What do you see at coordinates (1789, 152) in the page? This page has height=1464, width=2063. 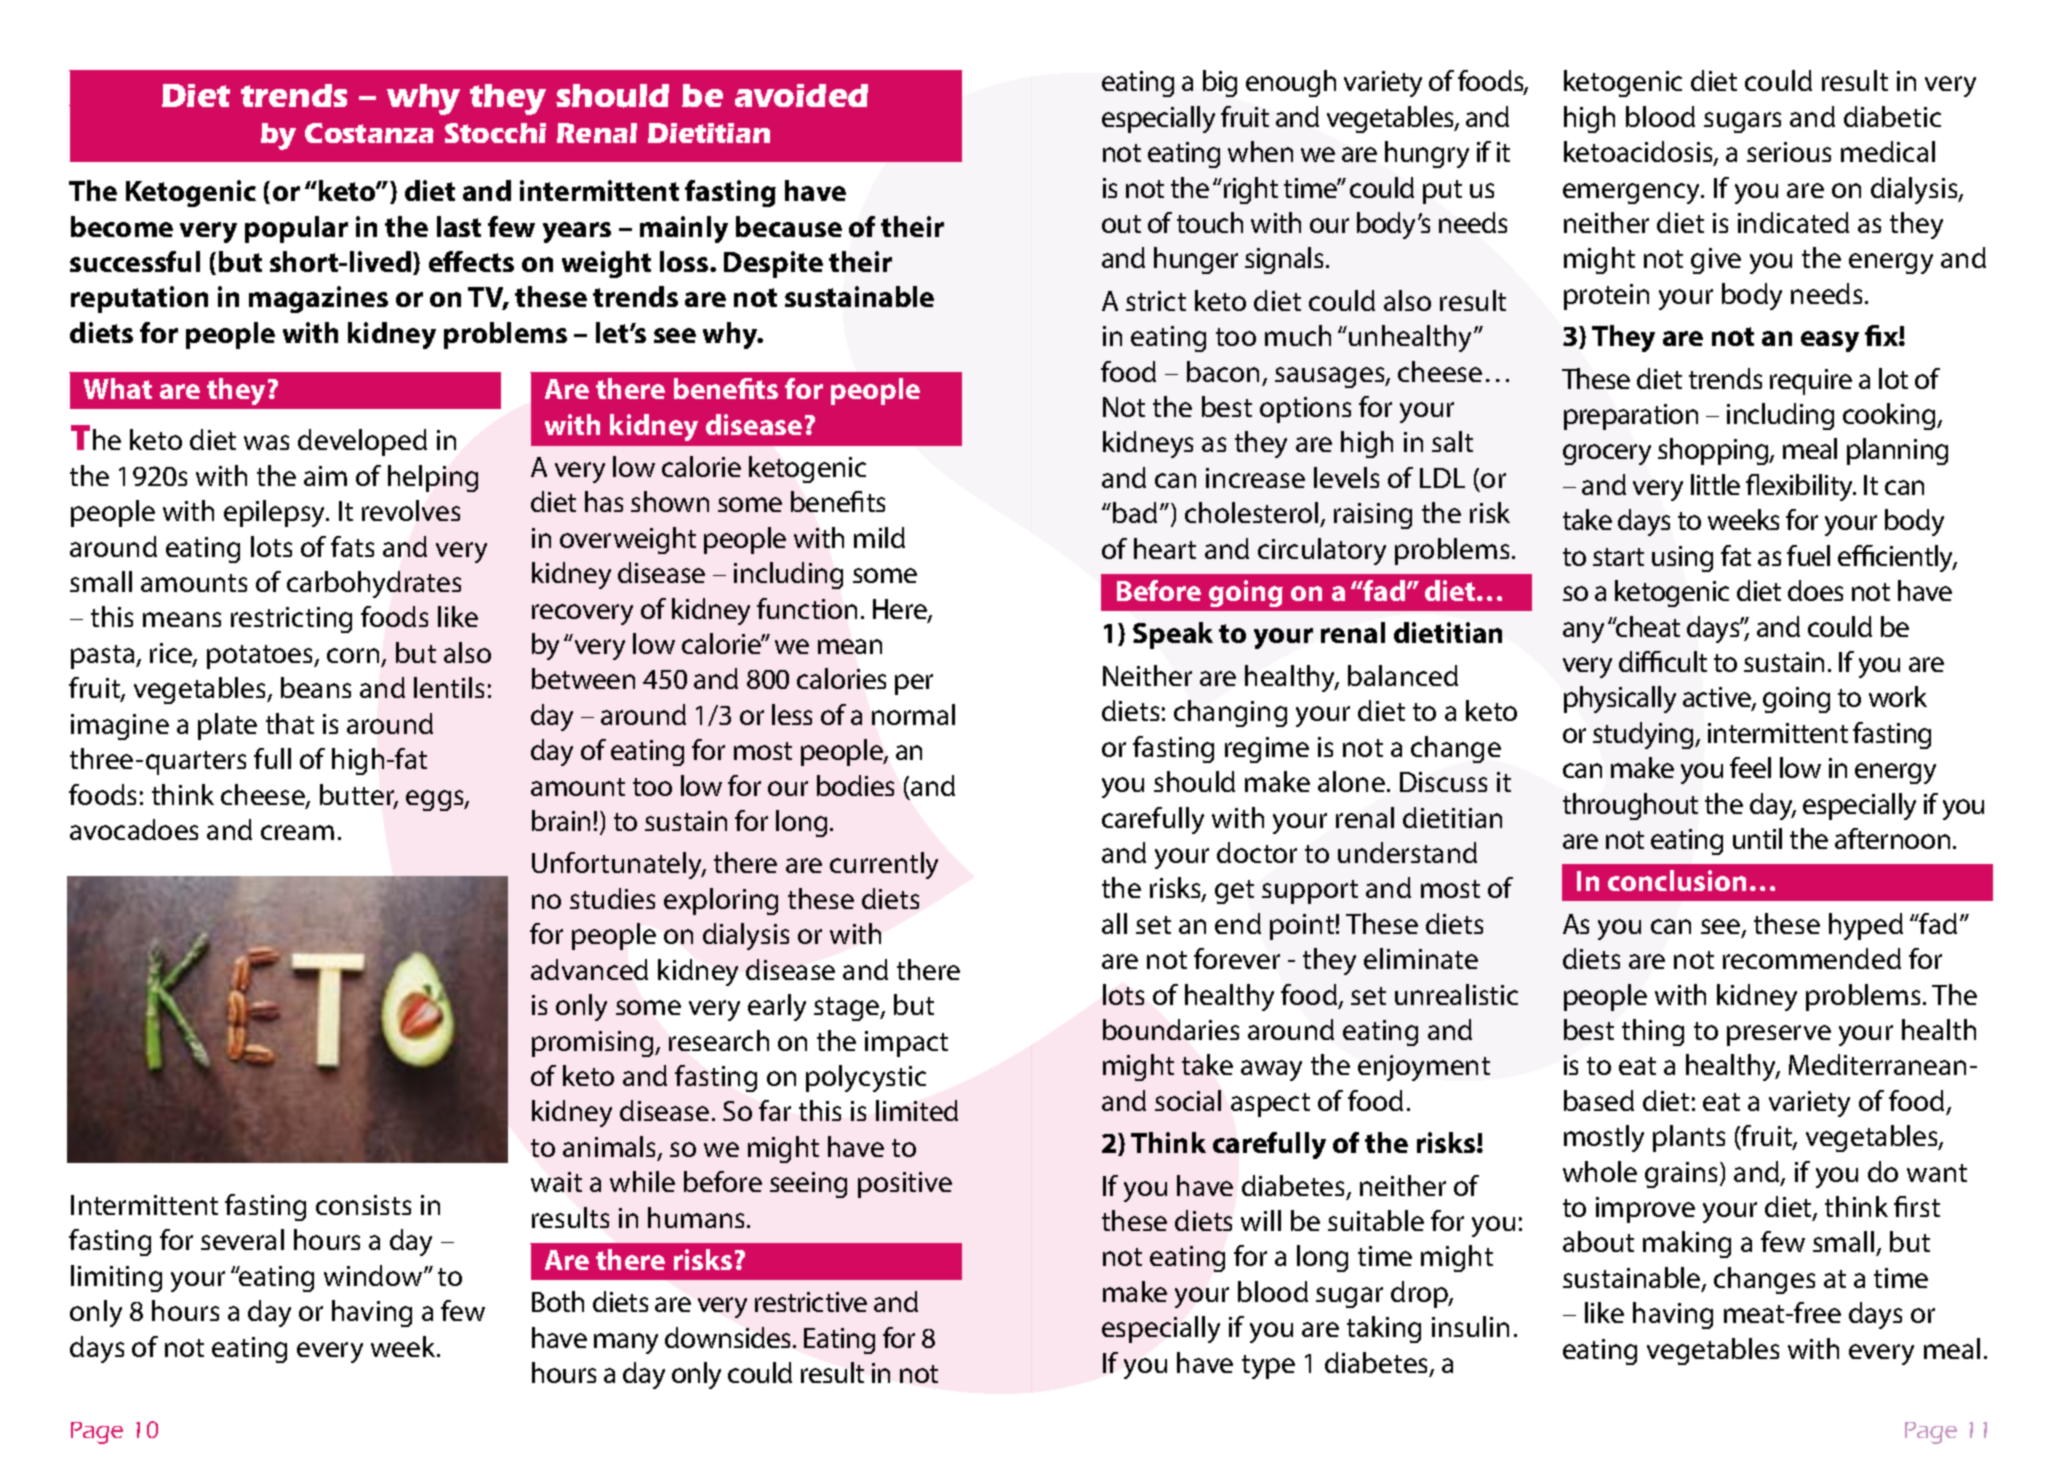 I see `serious` at bounding box center [1789, 152].
